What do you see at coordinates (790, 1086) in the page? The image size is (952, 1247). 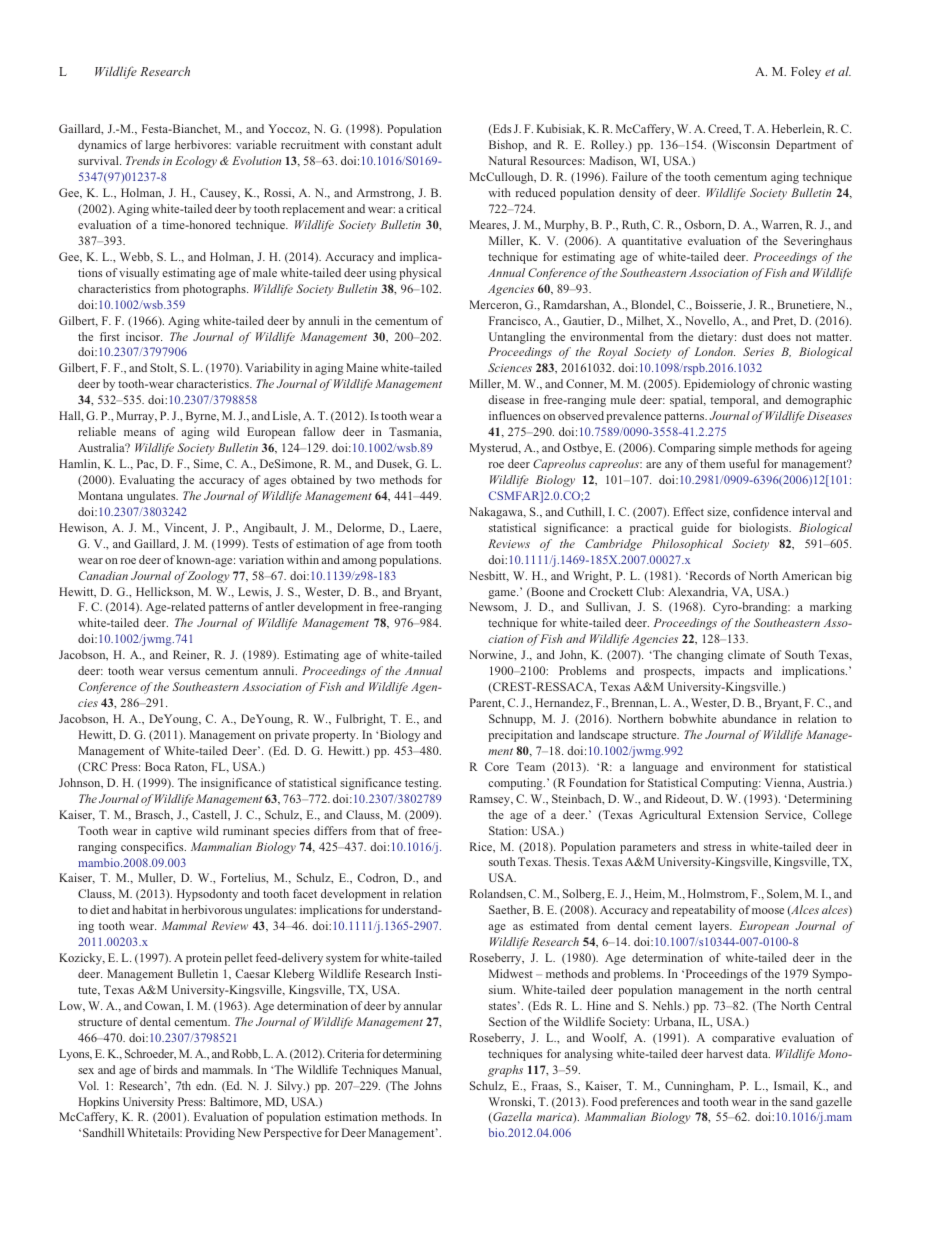 I see `Ismail` at bounding box center [790, 1086].
